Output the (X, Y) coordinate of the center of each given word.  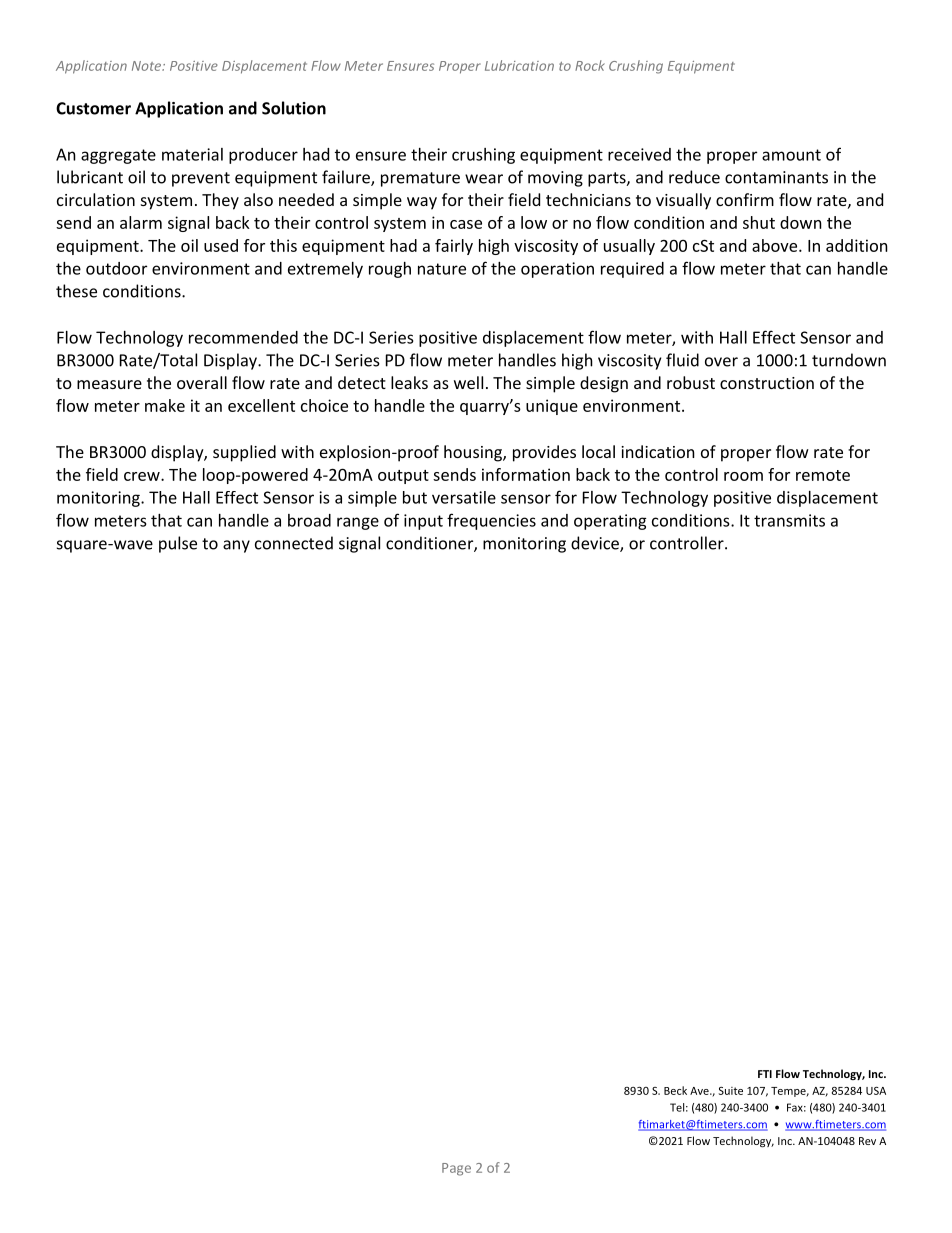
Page (456, 1169)
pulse (178, 544)
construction (767, 383)
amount (791, 155)
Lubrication (519, 65)
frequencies (491, 521)
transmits (789, 520)
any (236, 546)
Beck (675, 1090)
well (468, 382)
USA (876, 1091)
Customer (93, 108)
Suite (730, 1091)
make (165, 405)
